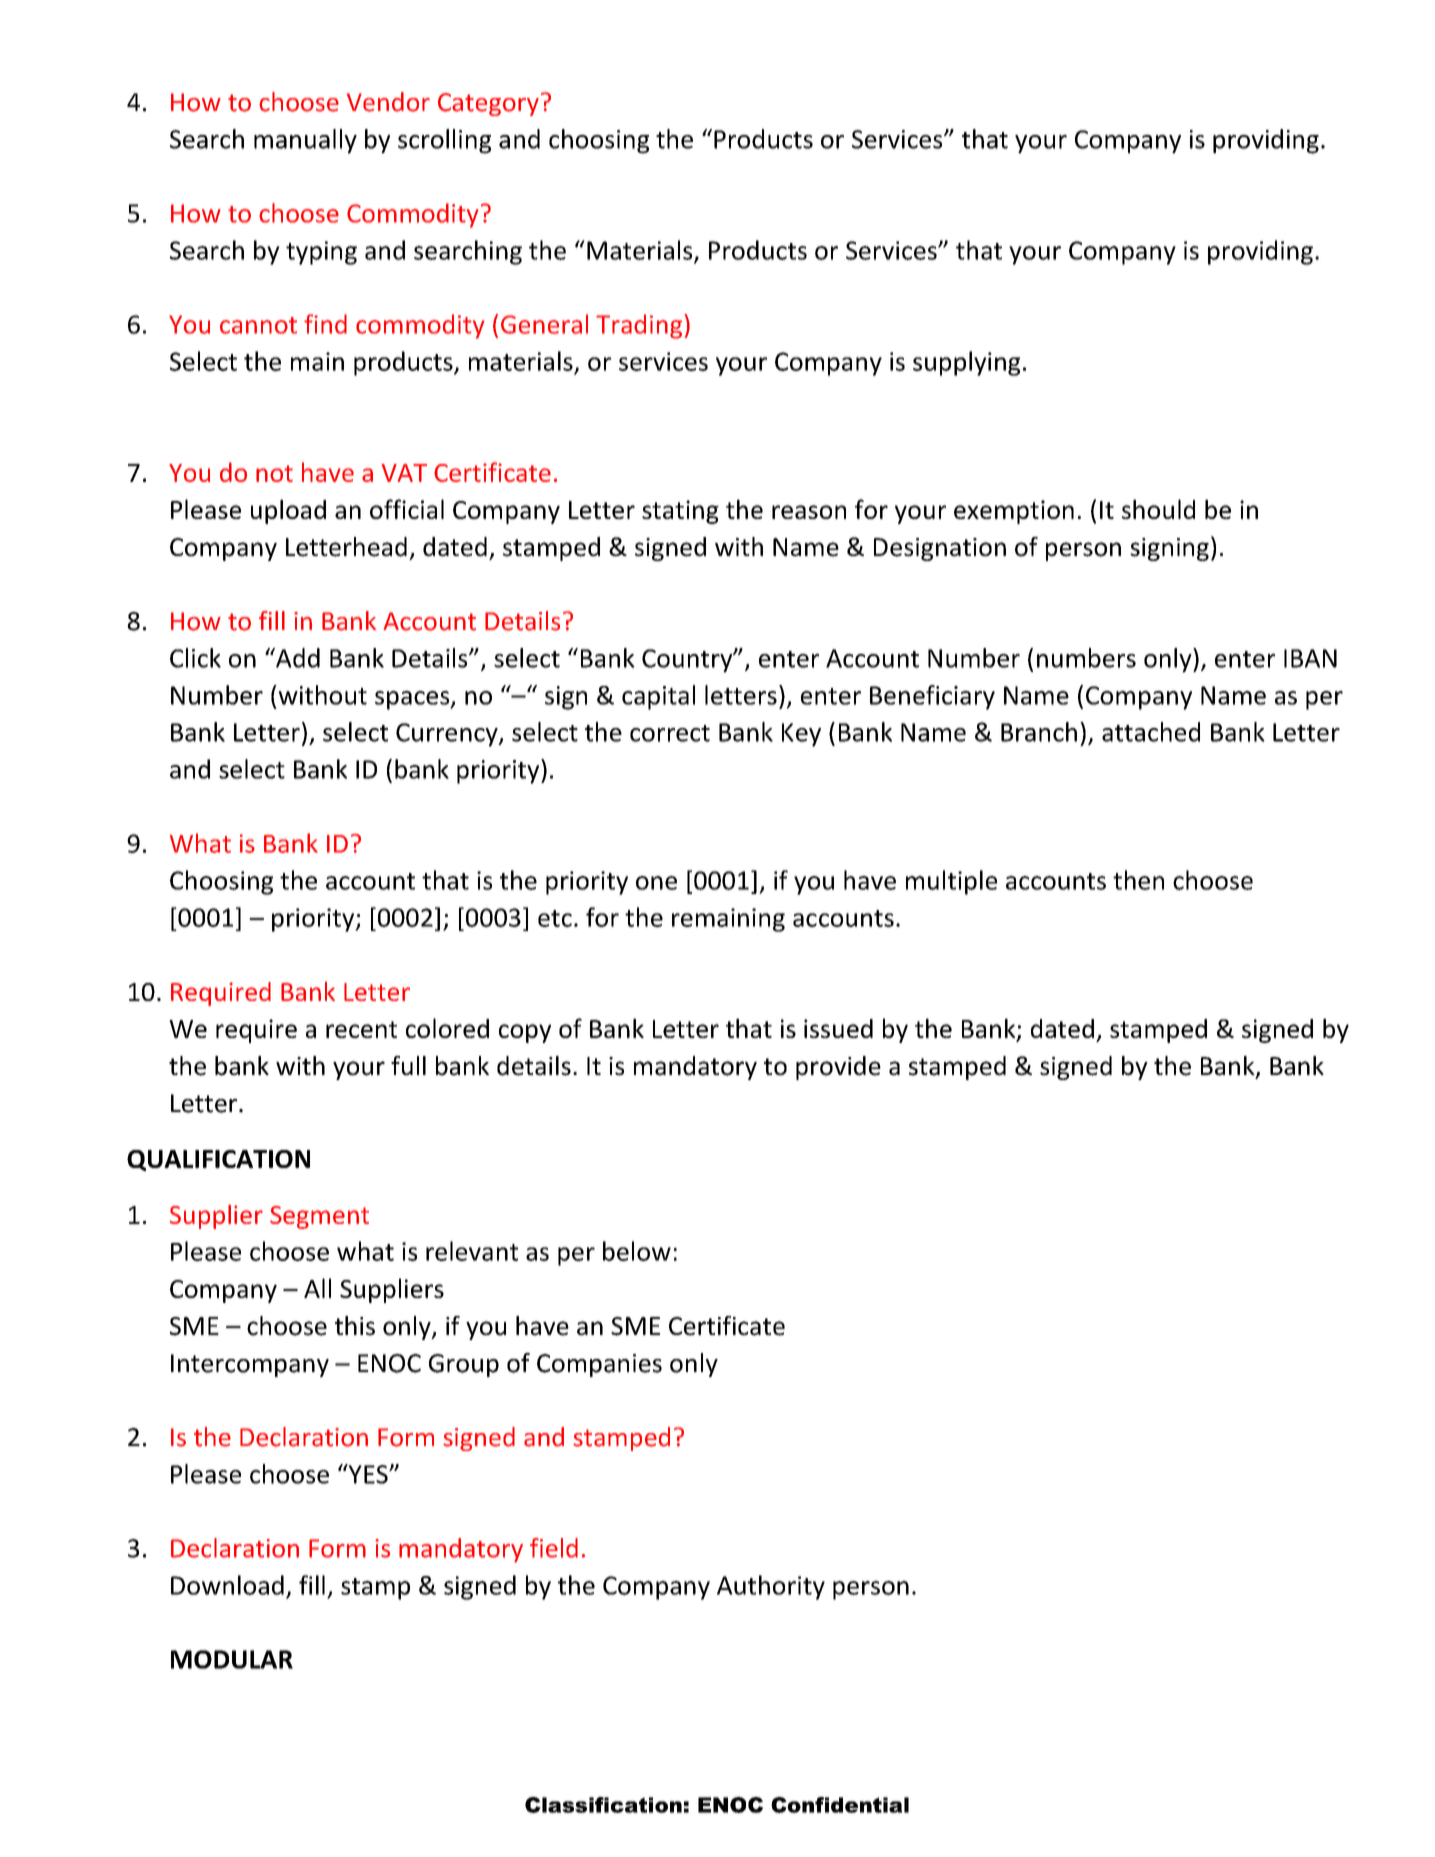  I want to click on supplying, so click(966, 363).
